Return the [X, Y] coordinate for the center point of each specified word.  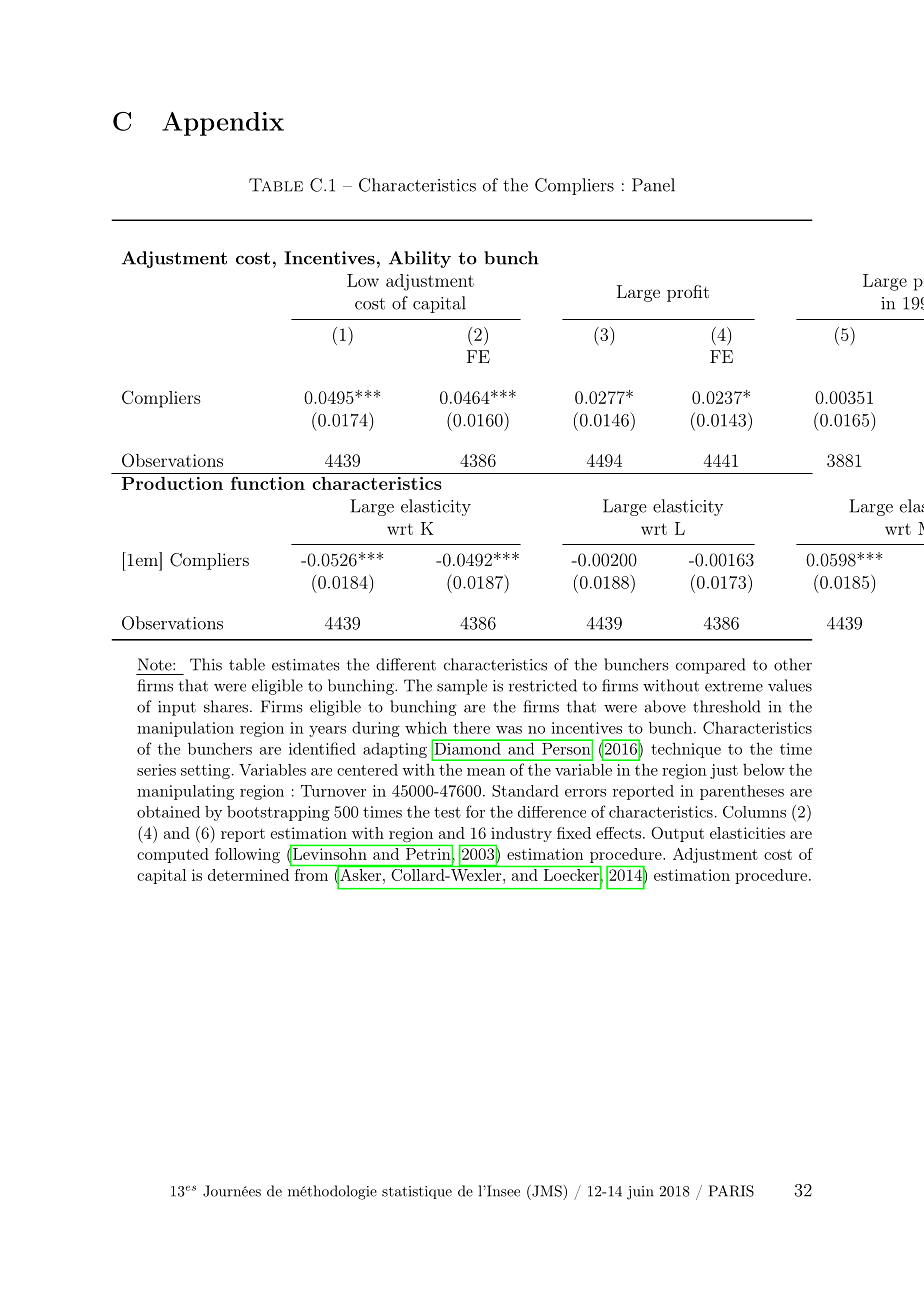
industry [520, 836]
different [406, 664]
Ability [420, 259]
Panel [653, 185]
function [268, 483]
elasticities [747, 833]
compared [710, 666]
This [206, 664]
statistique [417, 1192]
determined [248, 875]
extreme [734, 686]
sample [462, 687]
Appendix [223, 124]
